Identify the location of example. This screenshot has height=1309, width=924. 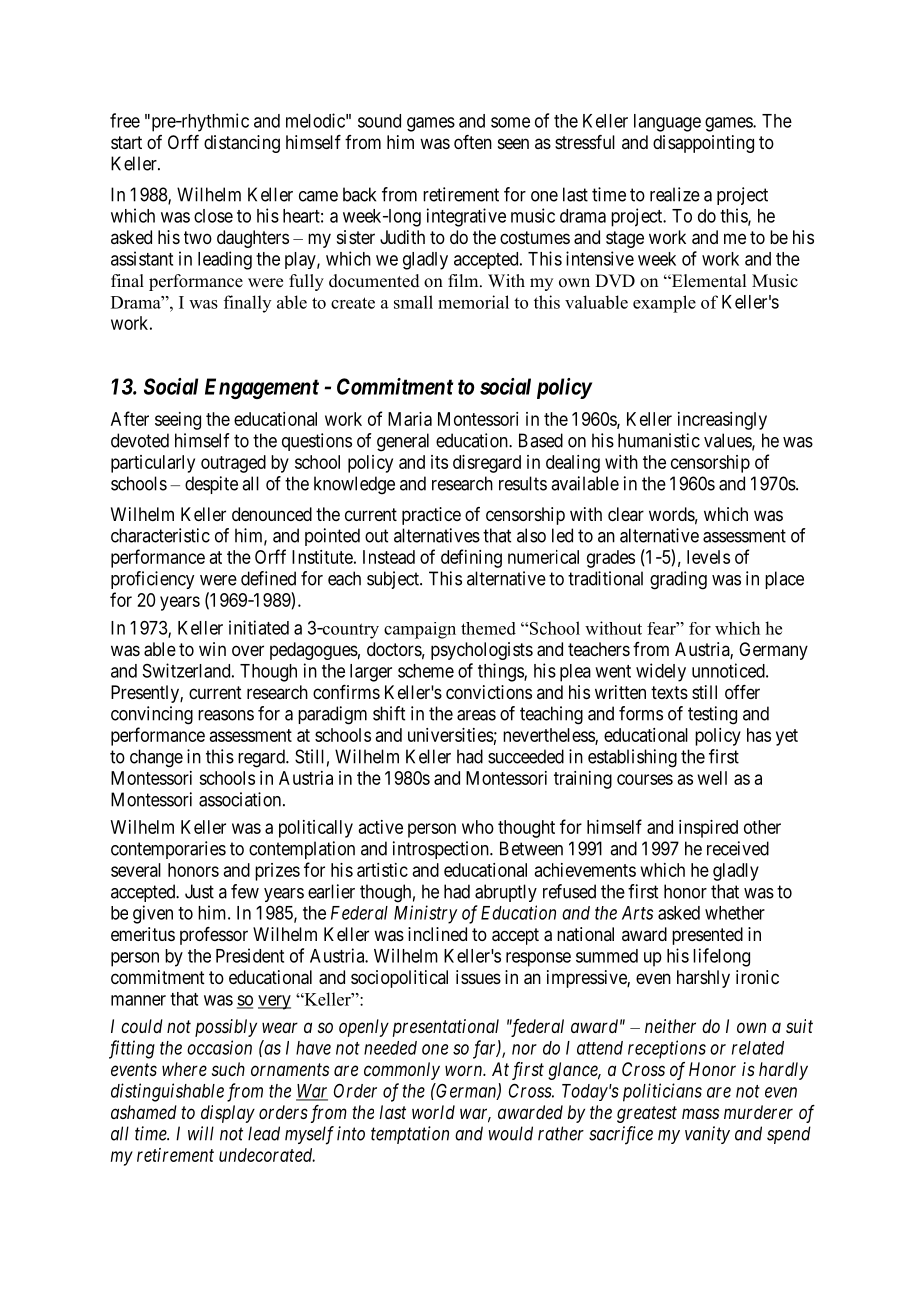
(664, 304).
